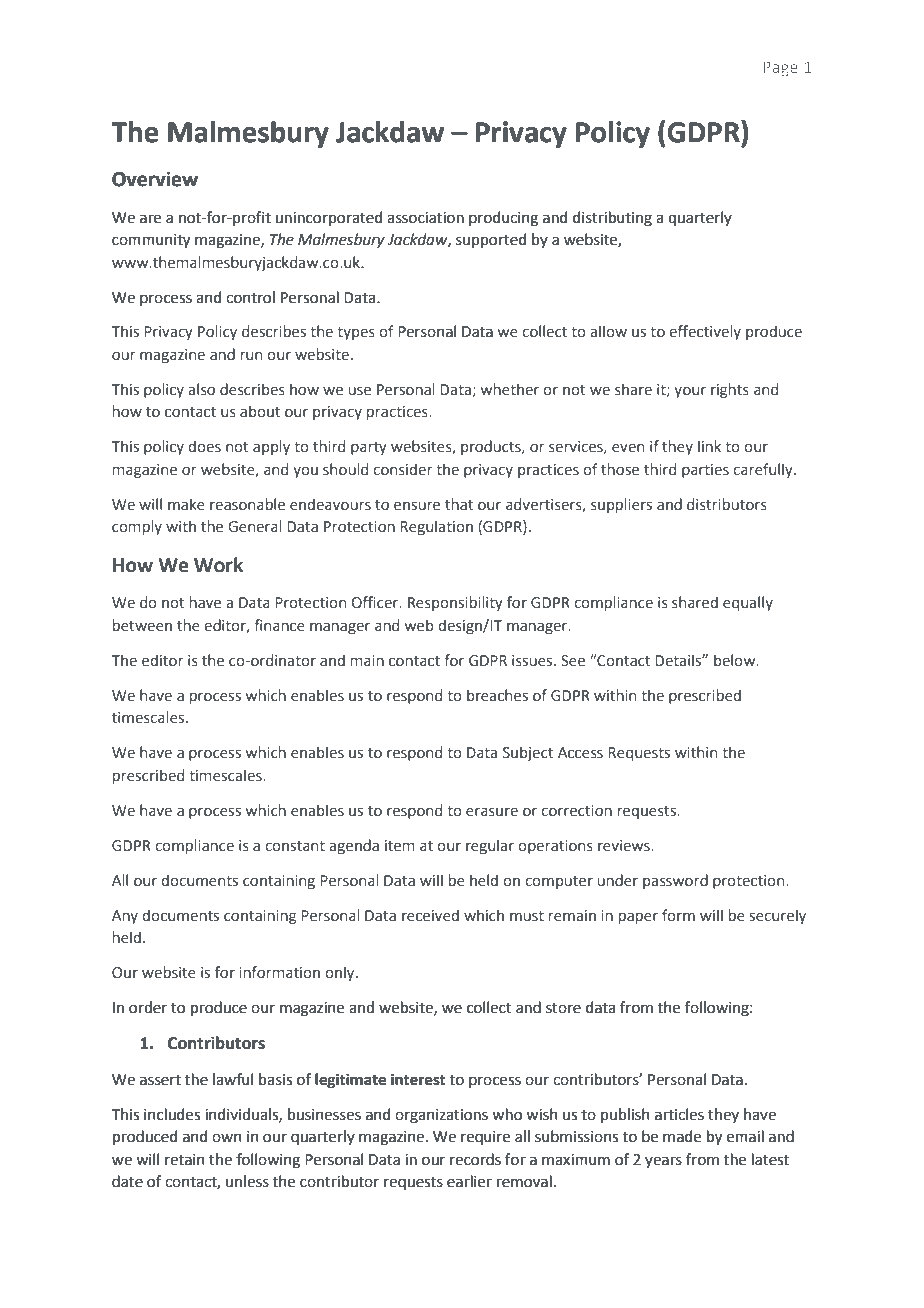  I want to click on Page, so click(780, 69).
